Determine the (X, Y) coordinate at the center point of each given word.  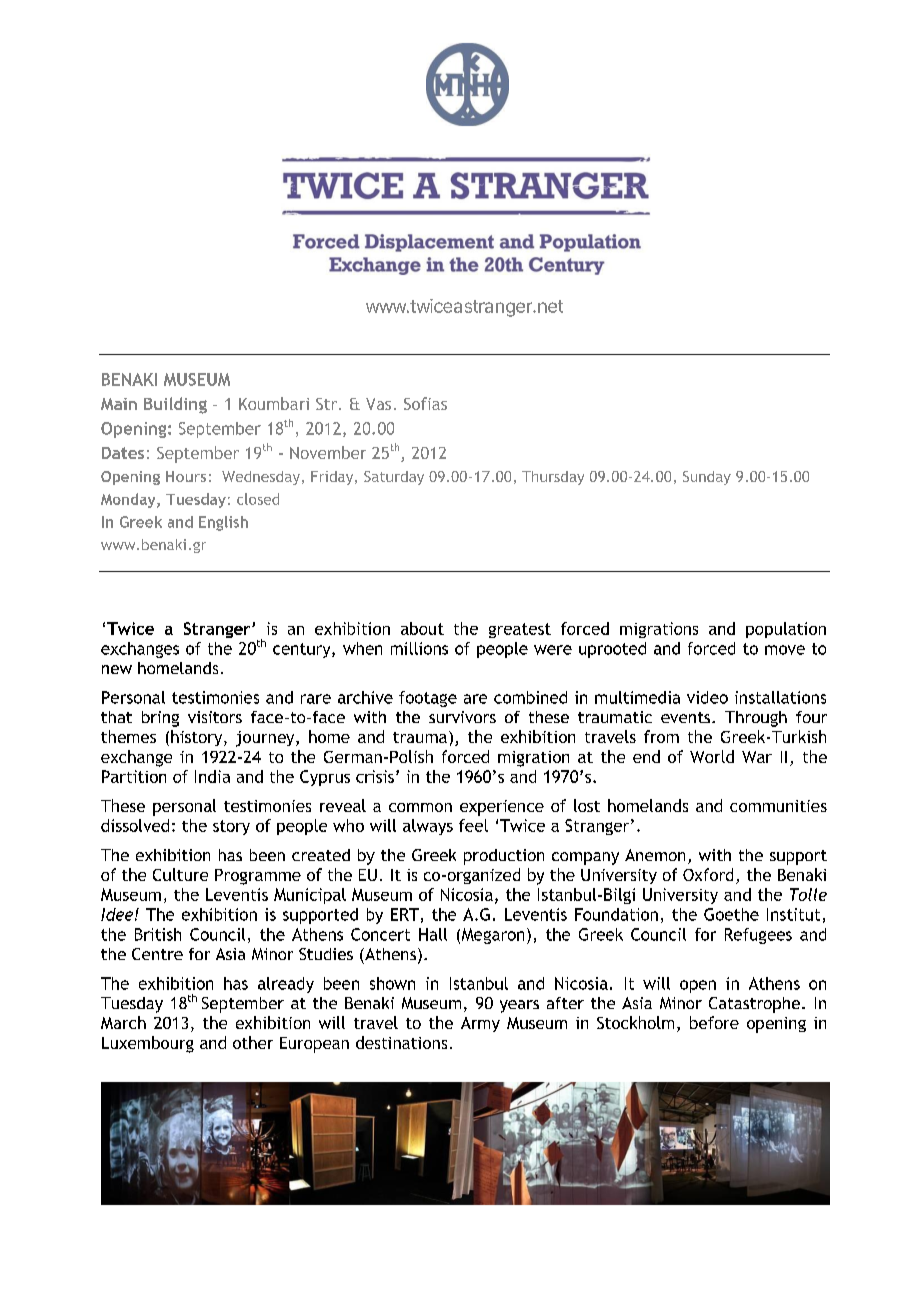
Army (480, 1024)
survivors (462, 717)
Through (756, 719)
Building (175, 405)
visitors (215, 717)
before (714, 1022)
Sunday (707, 478)
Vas (378, 404)
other (253, 1042)
